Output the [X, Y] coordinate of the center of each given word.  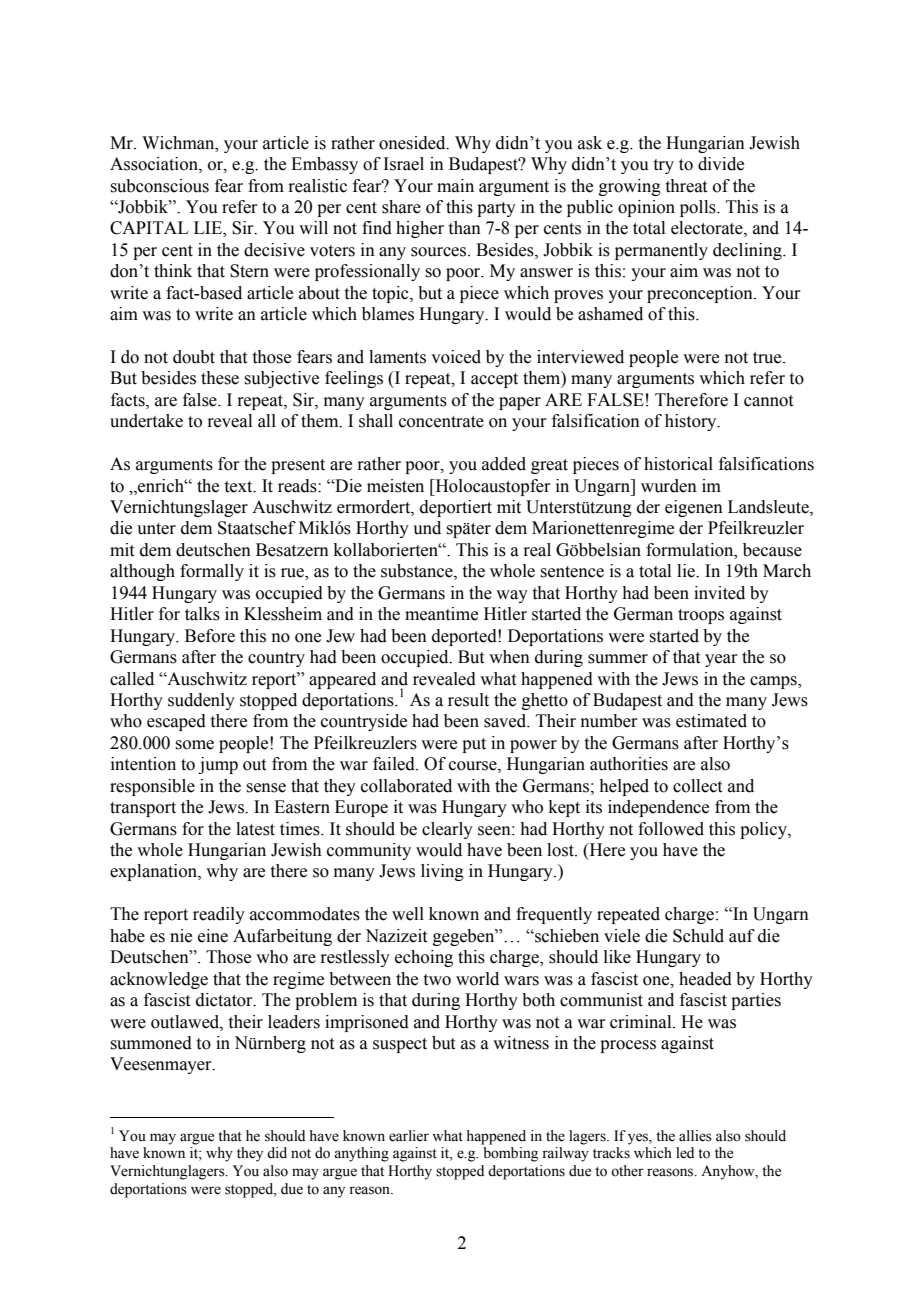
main [455, 186]
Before [210, 636]
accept [494, 380]
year [721, 660]
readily [219, 915]
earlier [409, 1136]
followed [671, 829]
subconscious [159, 186]
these [220, 378]
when [509, 657]
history [692, 422]
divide [721, 164]
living [442, 872]
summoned [151, 1043]
